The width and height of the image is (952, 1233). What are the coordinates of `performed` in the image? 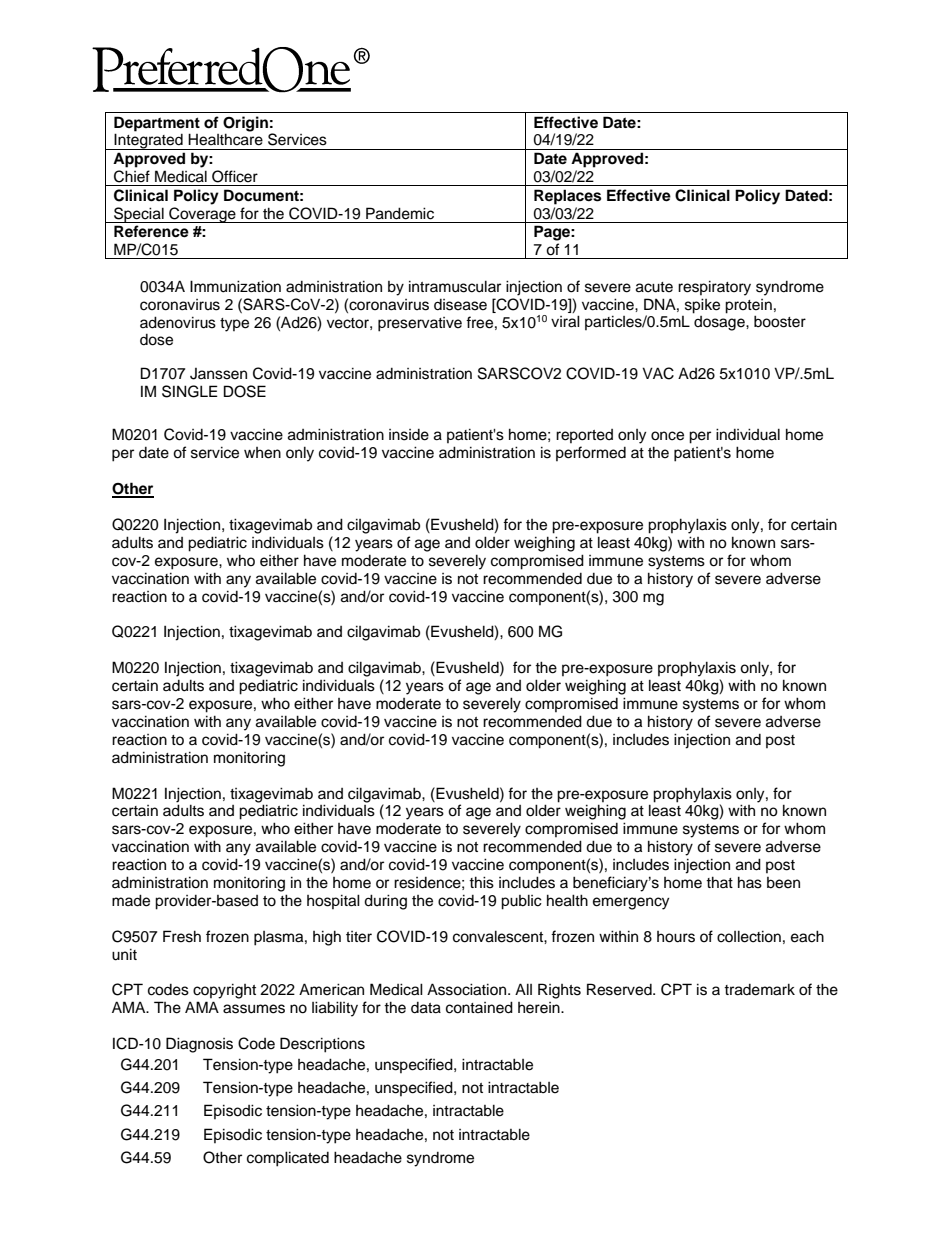 It's located at (591, 453).
